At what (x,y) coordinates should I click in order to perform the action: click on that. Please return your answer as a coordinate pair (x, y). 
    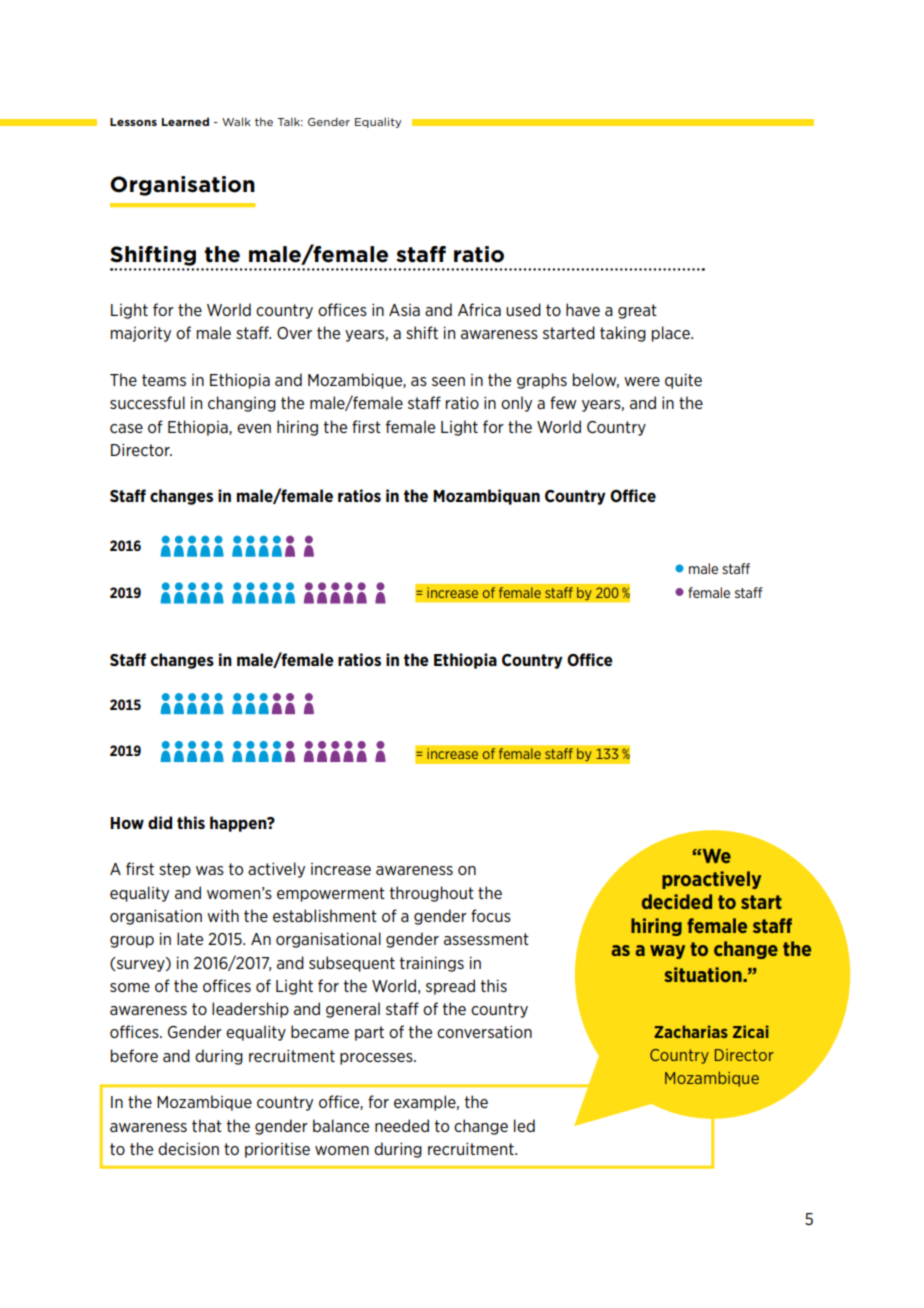
    Looking at the image, I should click on (207, 1125).
